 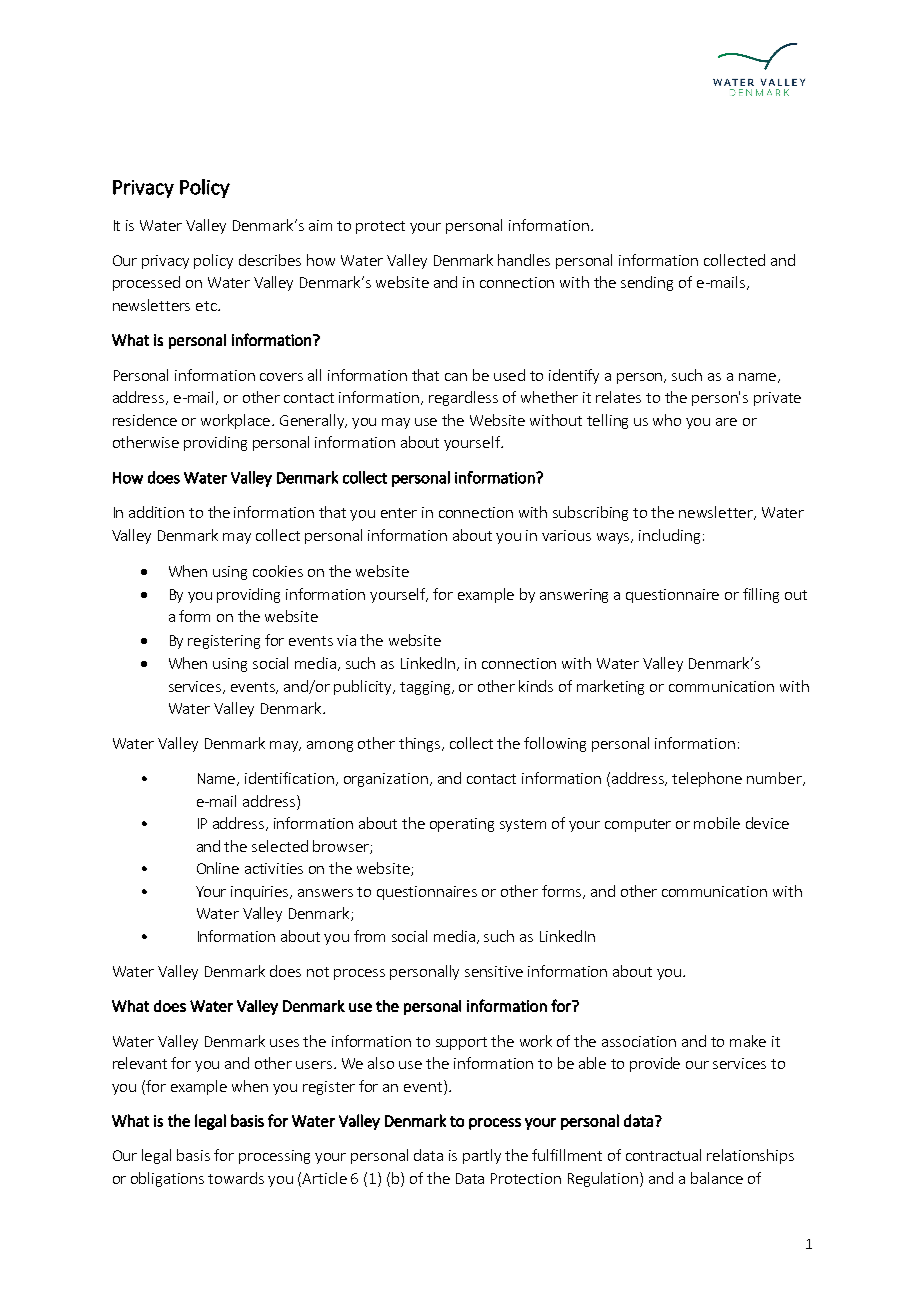 I want to click on describes, so click(x=270, y=260).
